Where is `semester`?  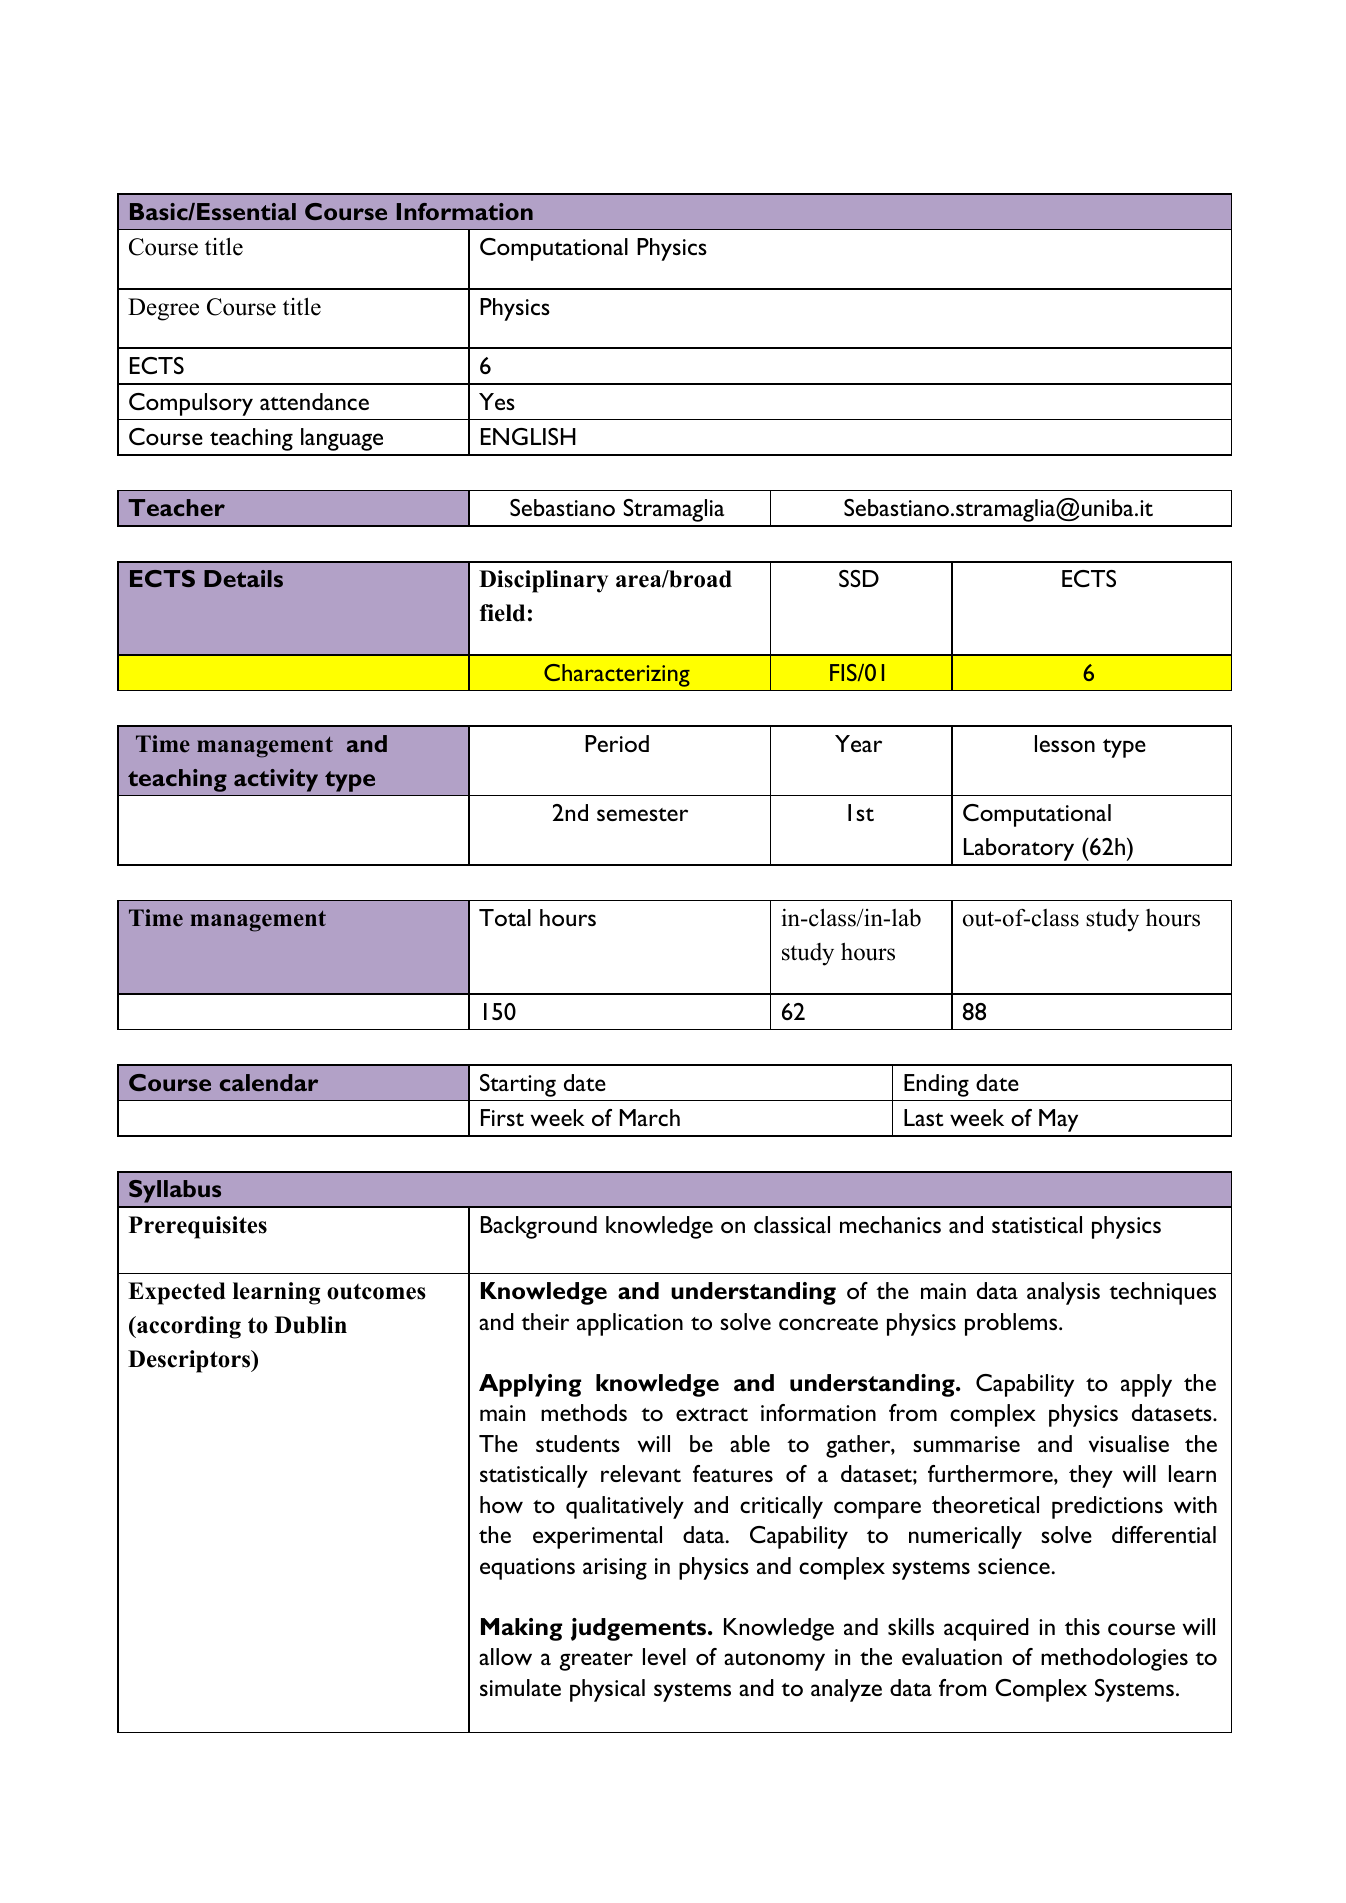
semester is located at coordinates (642, 814).
